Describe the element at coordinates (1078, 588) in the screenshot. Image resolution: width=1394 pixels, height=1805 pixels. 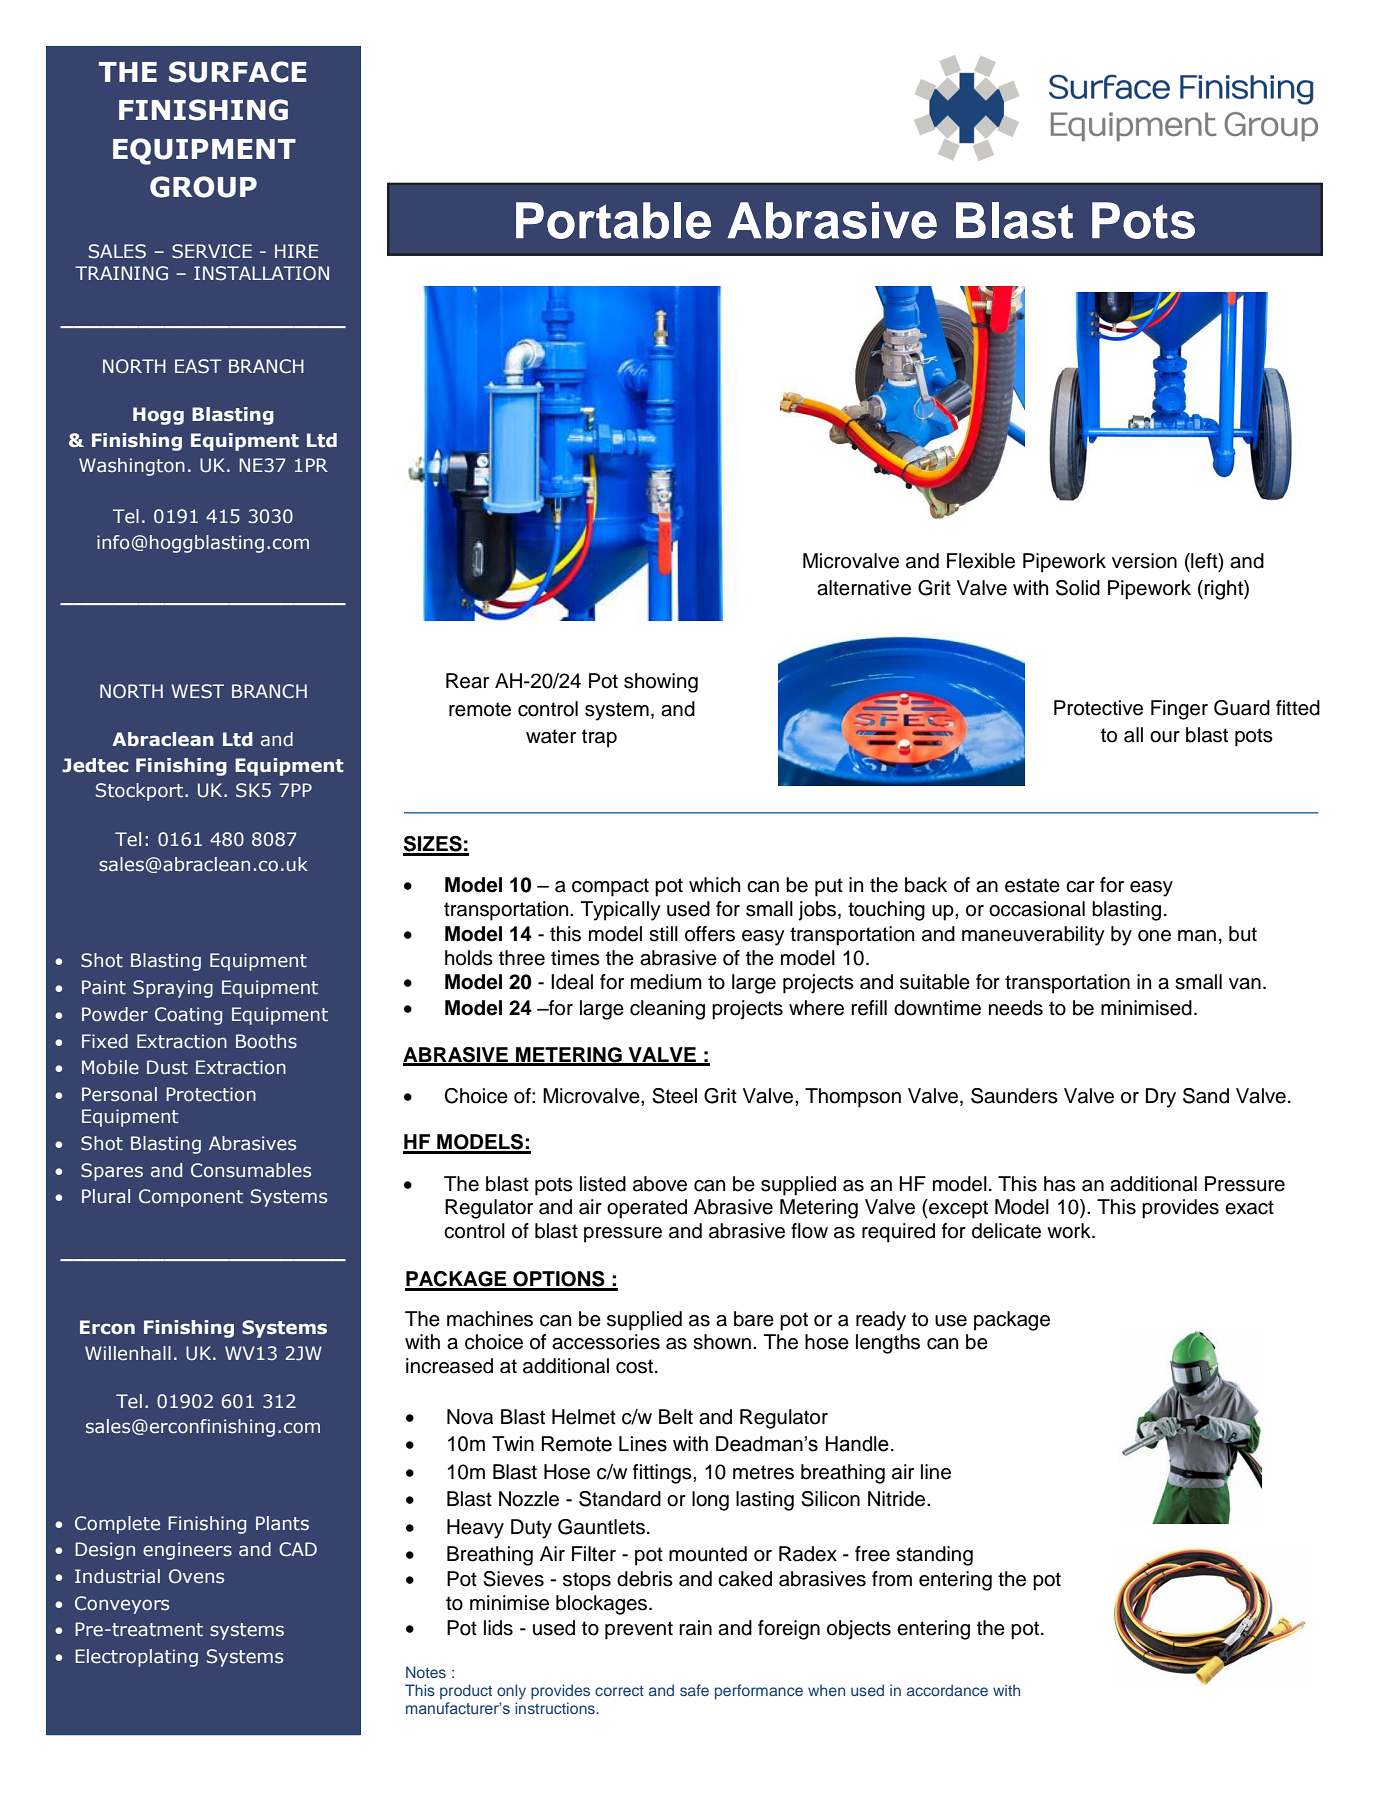
I see `Solid` at that location.
